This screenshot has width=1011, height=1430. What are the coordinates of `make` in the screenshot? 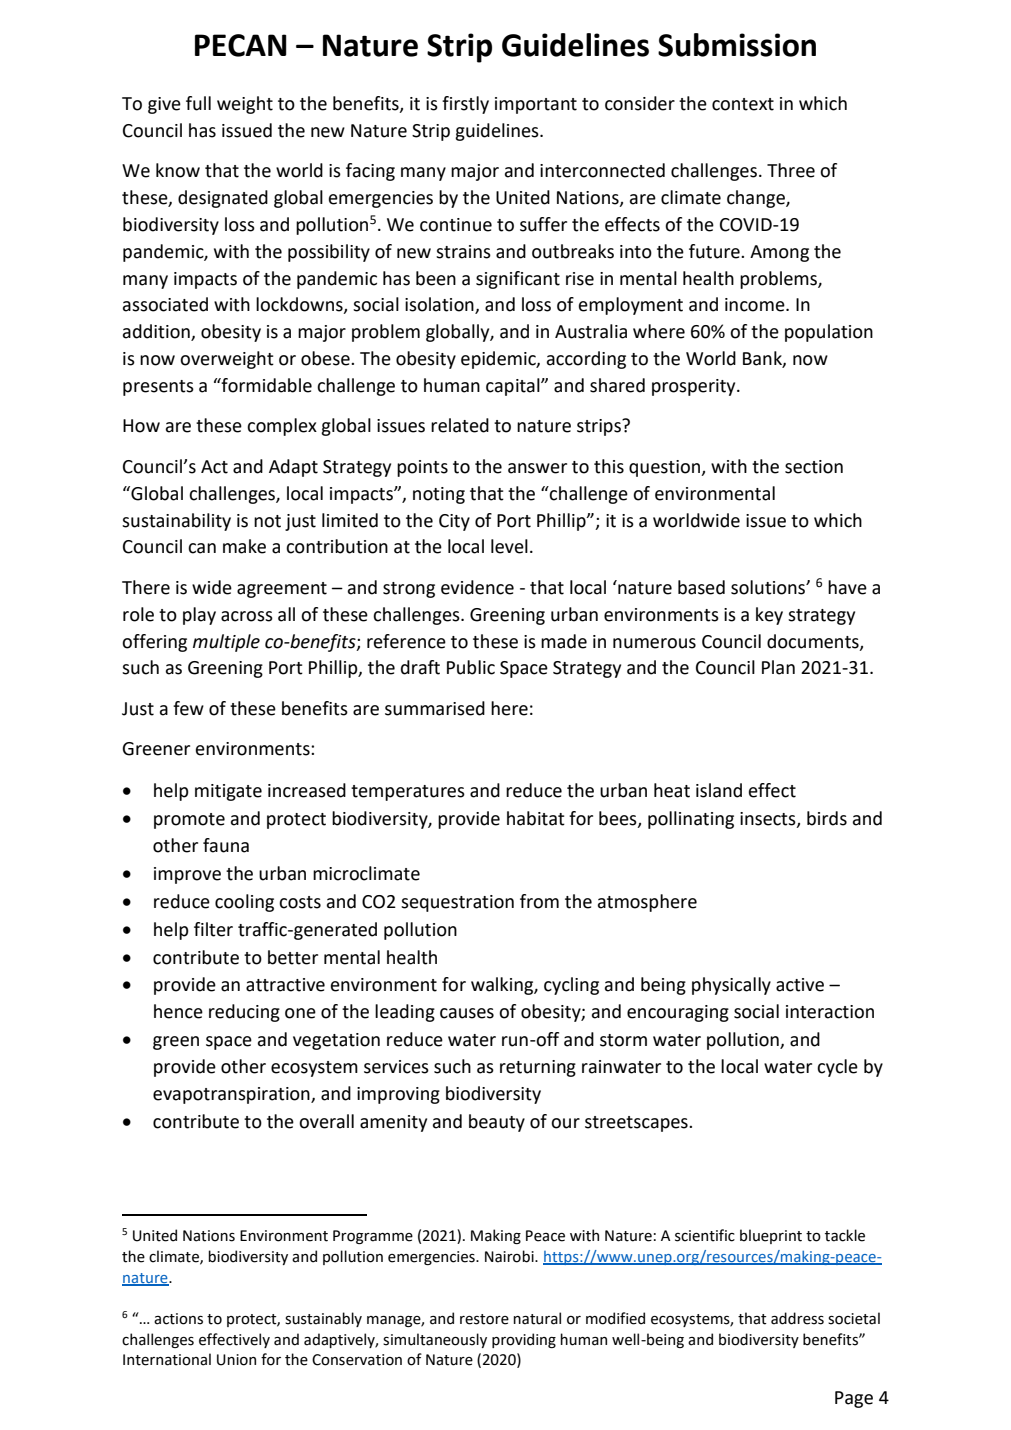 It's located at (244, 546).
